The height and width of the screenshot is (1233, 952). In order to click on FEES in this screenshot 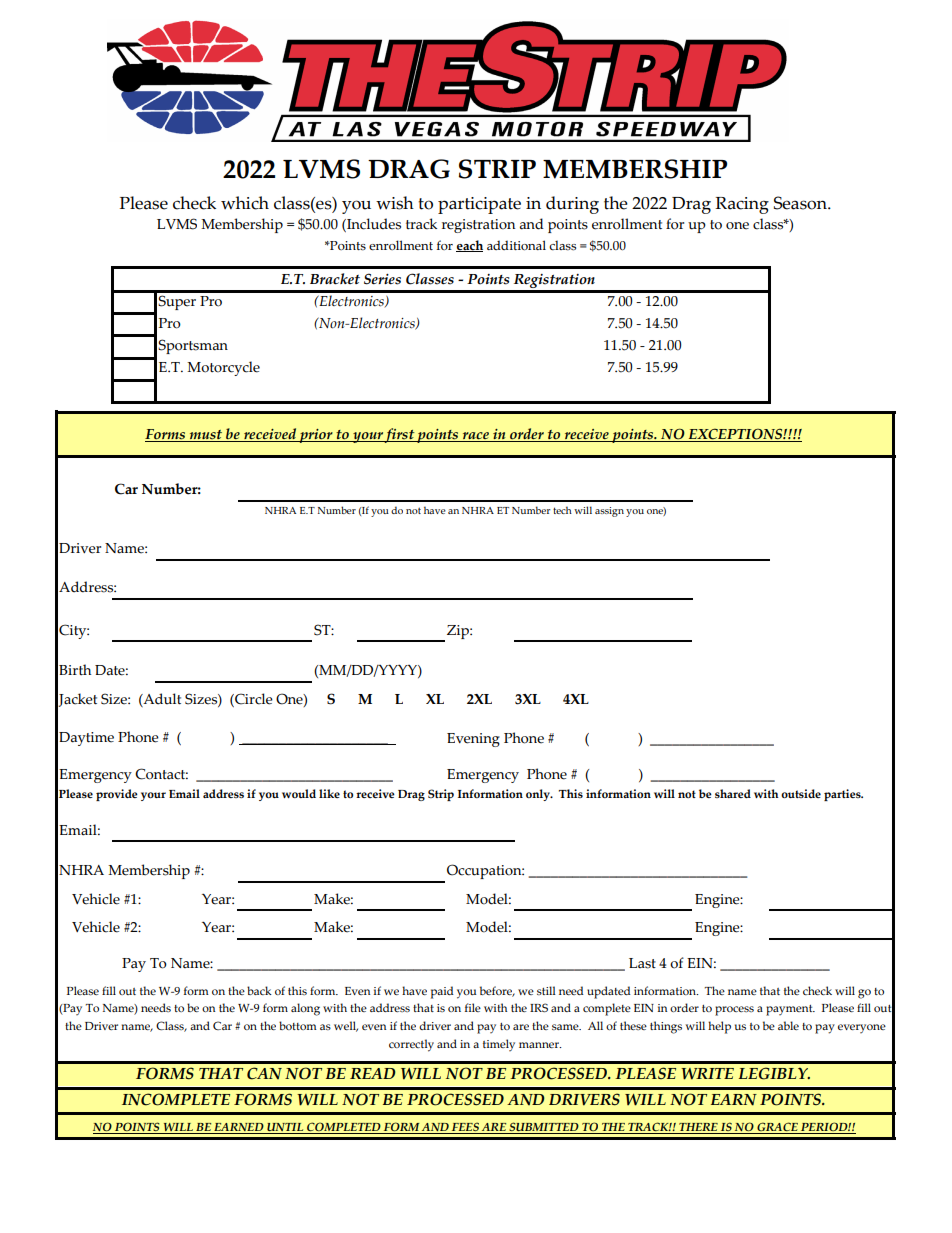, I will do `click(465, 1128)`.
